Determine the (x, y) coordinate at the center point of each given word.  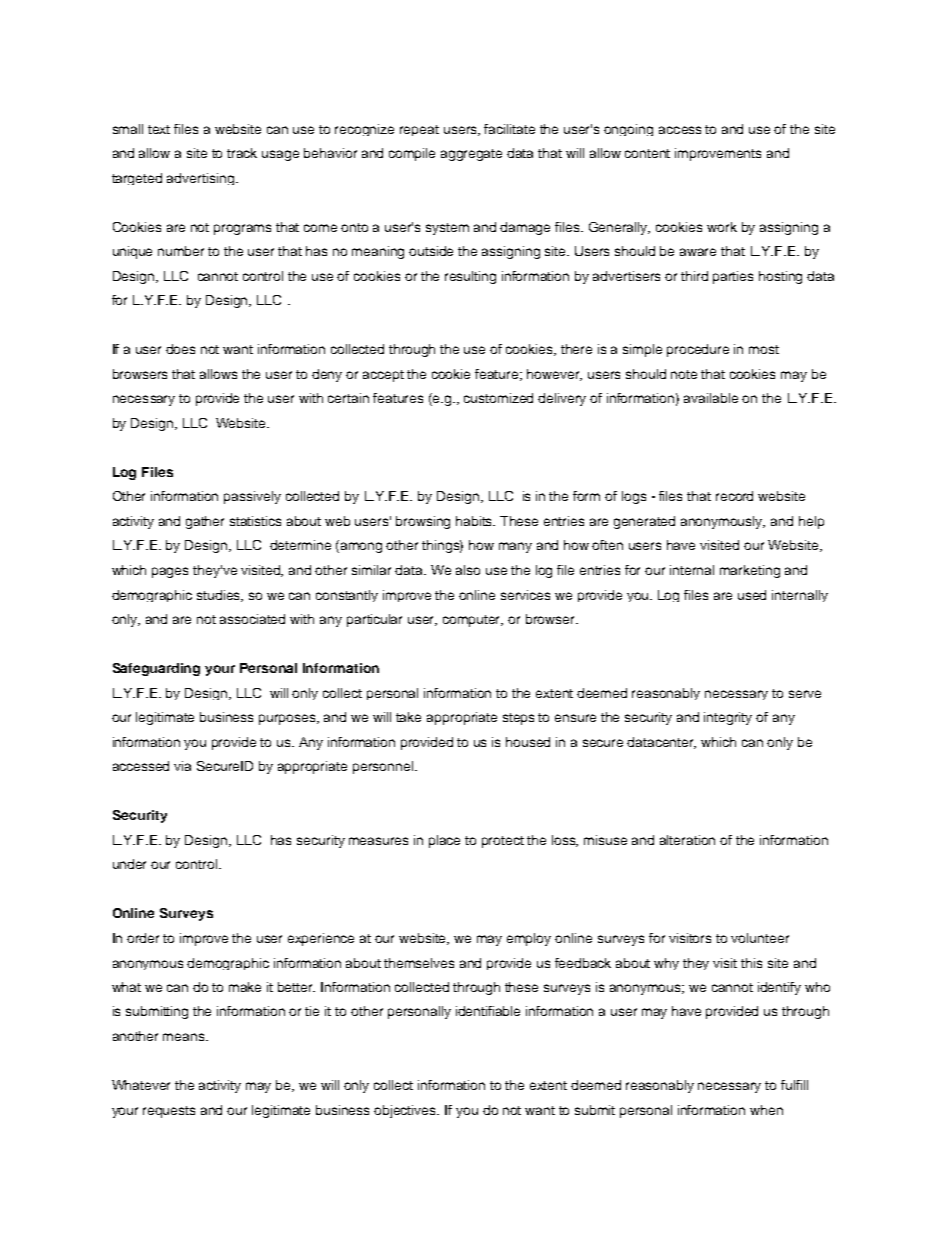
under (129, 864)
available (711, 398)
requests (169, 1112)
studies (220, 596)
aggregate (471, 155)
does (180, 349)
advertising (202, 179)
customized (498, 398)
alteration (687, 840)
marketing (750, 571)
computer (473, 621)
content (647, 153)
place (444, 841)
